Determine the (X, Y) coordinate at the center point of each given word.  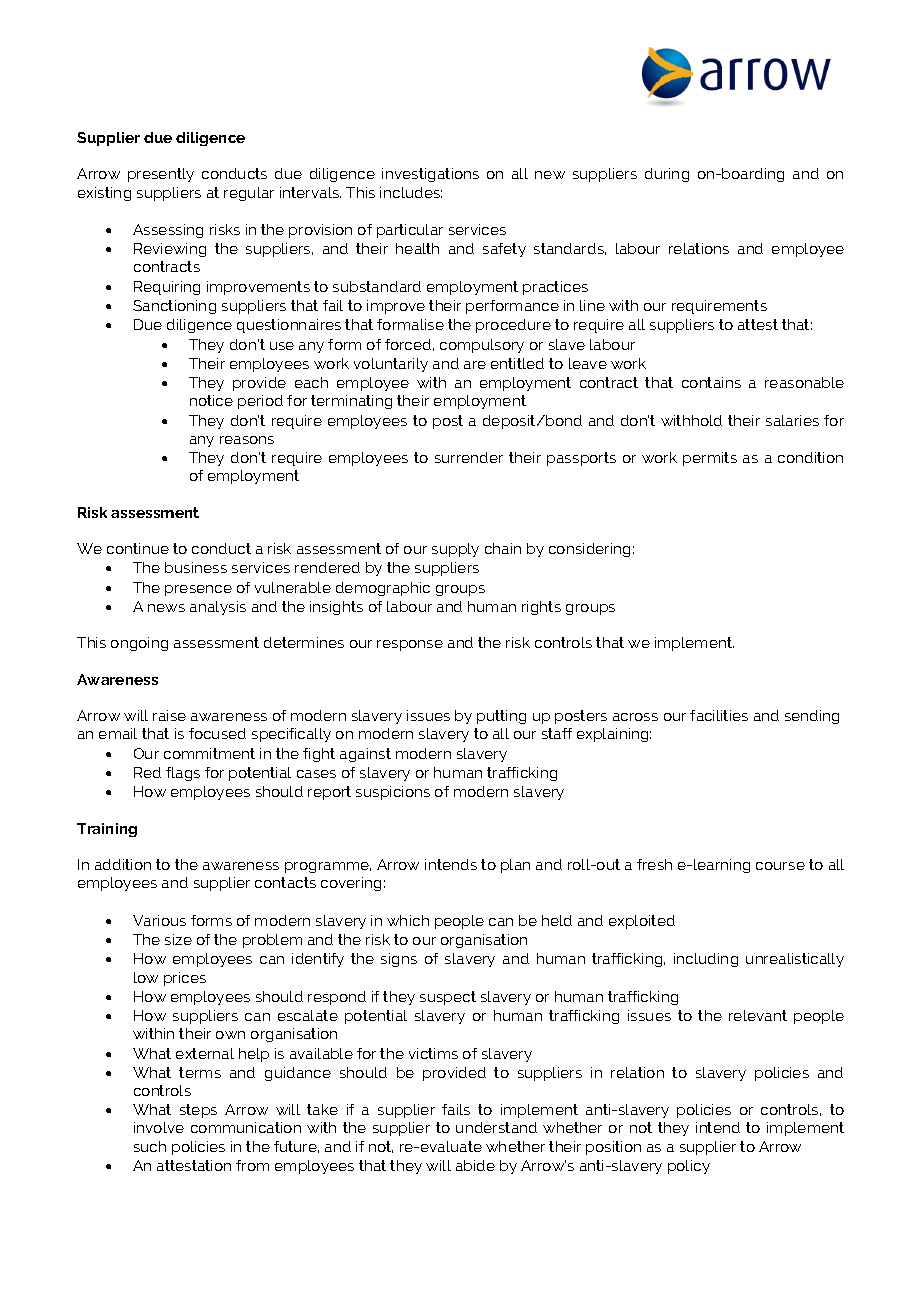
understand (496, 1127)
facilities (719, 715)
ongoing (139, 644)
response (410, 645)
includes (411, 192)
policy (689, 1167)
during (667, 175)
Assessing (168, 231)
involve (159, 1127)
